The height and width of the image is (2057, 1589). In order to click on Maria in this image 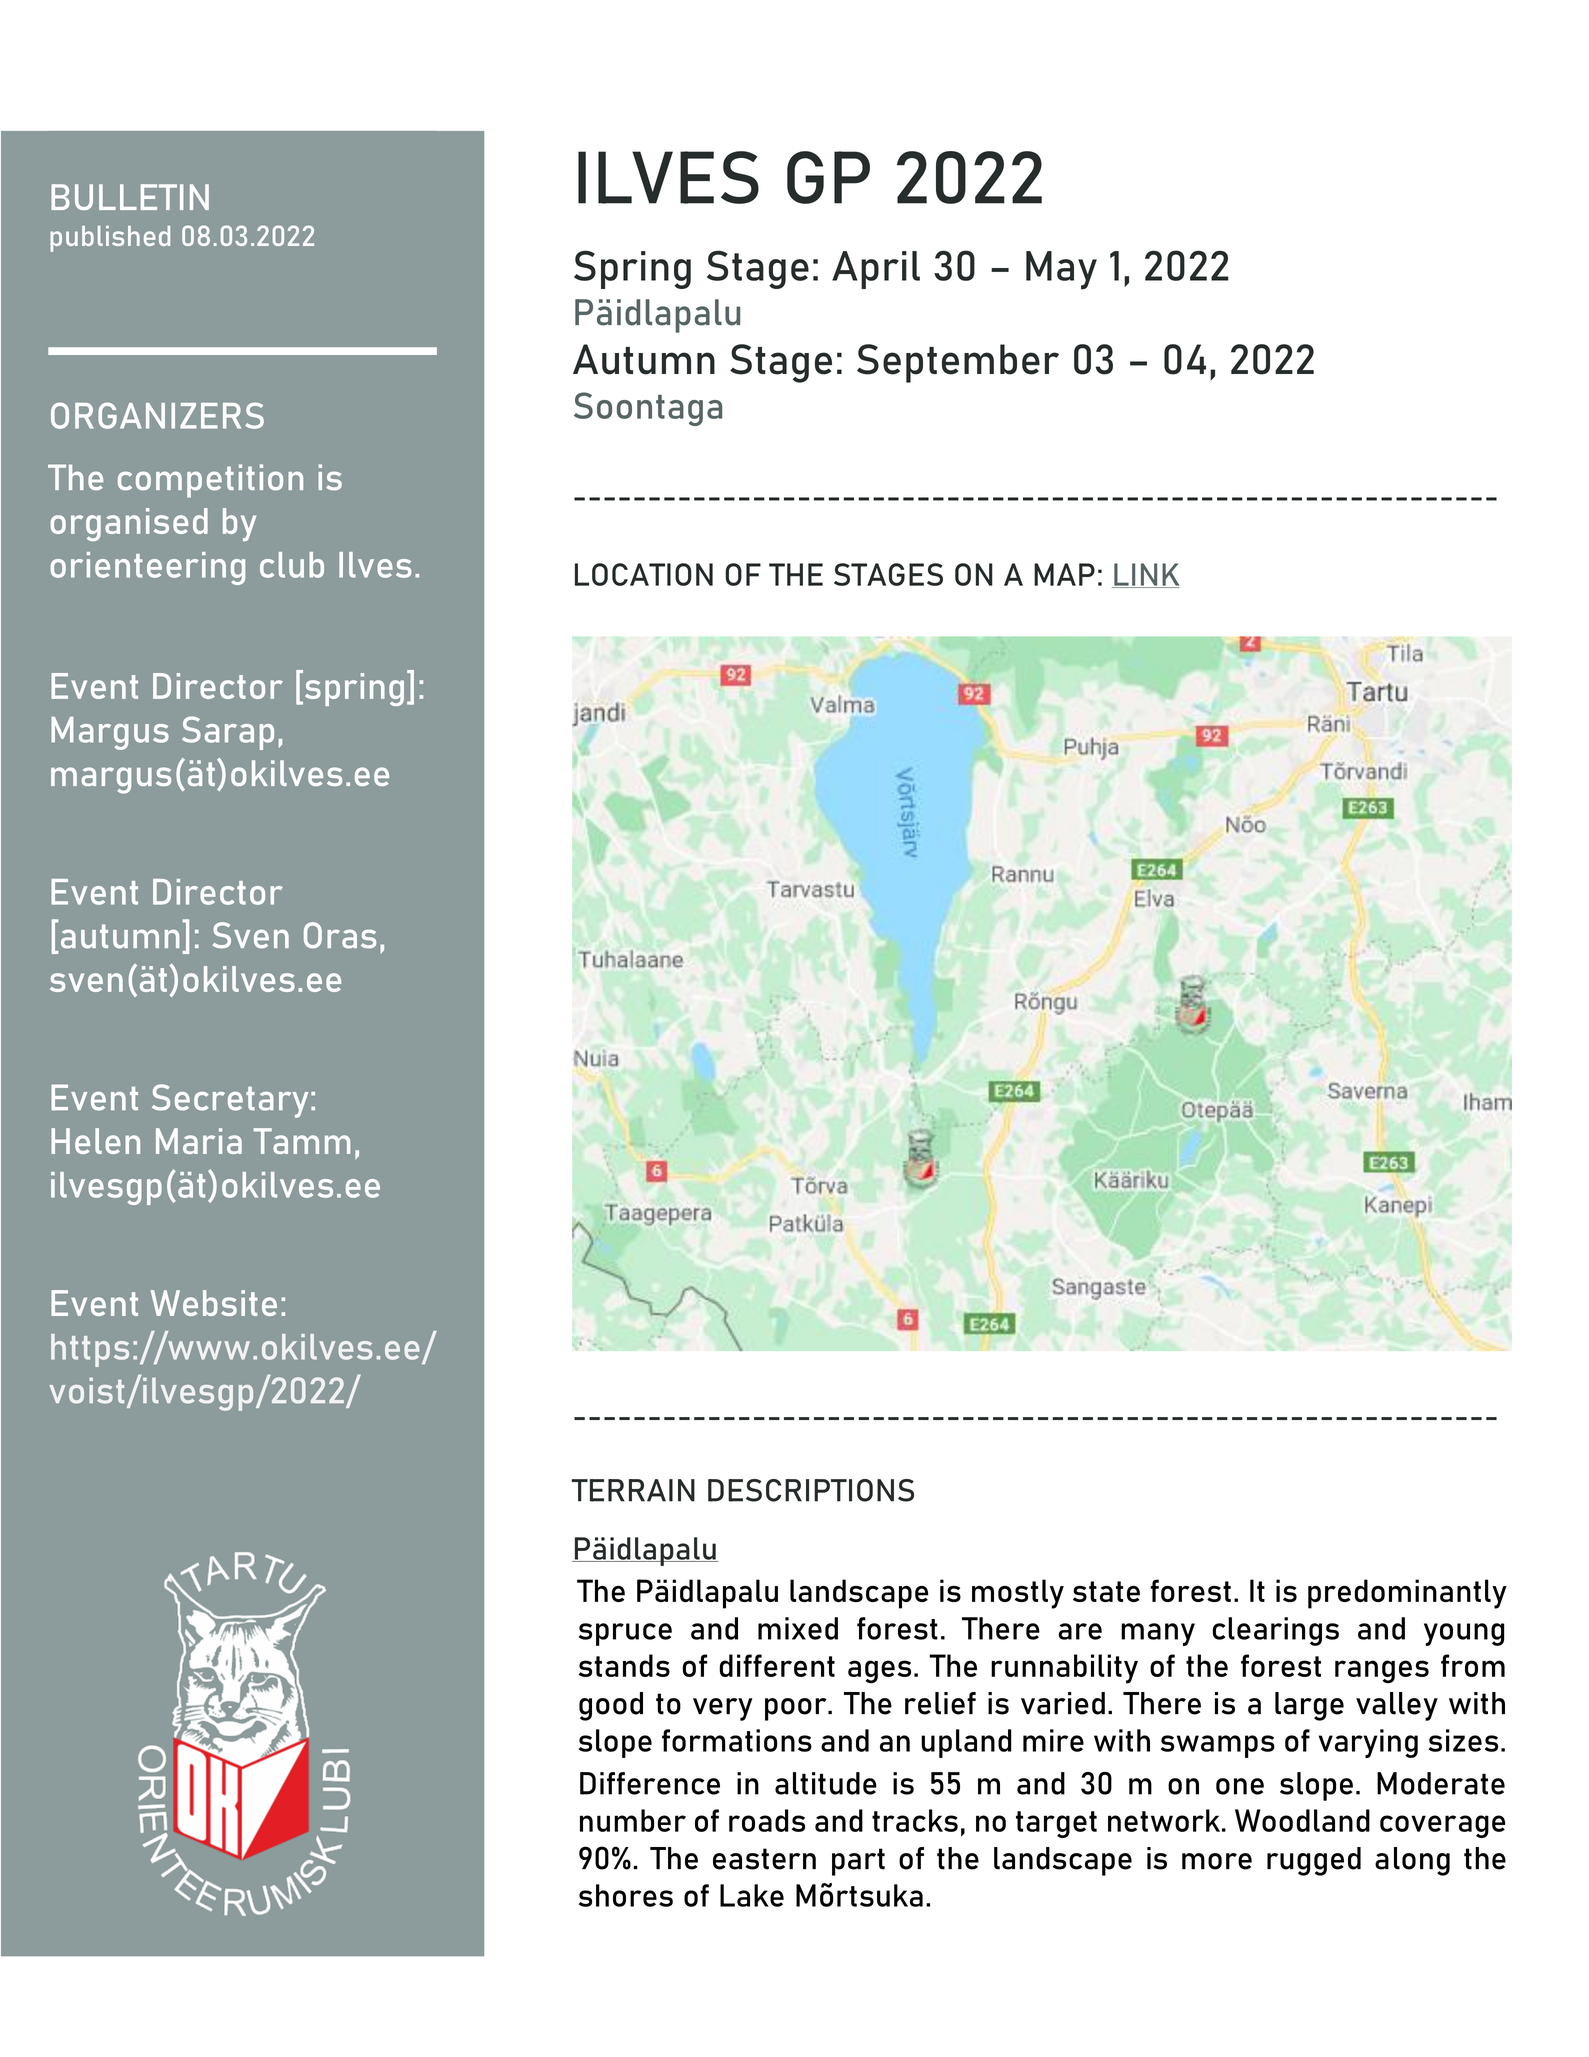, I will do `click(199, 1141)`.
